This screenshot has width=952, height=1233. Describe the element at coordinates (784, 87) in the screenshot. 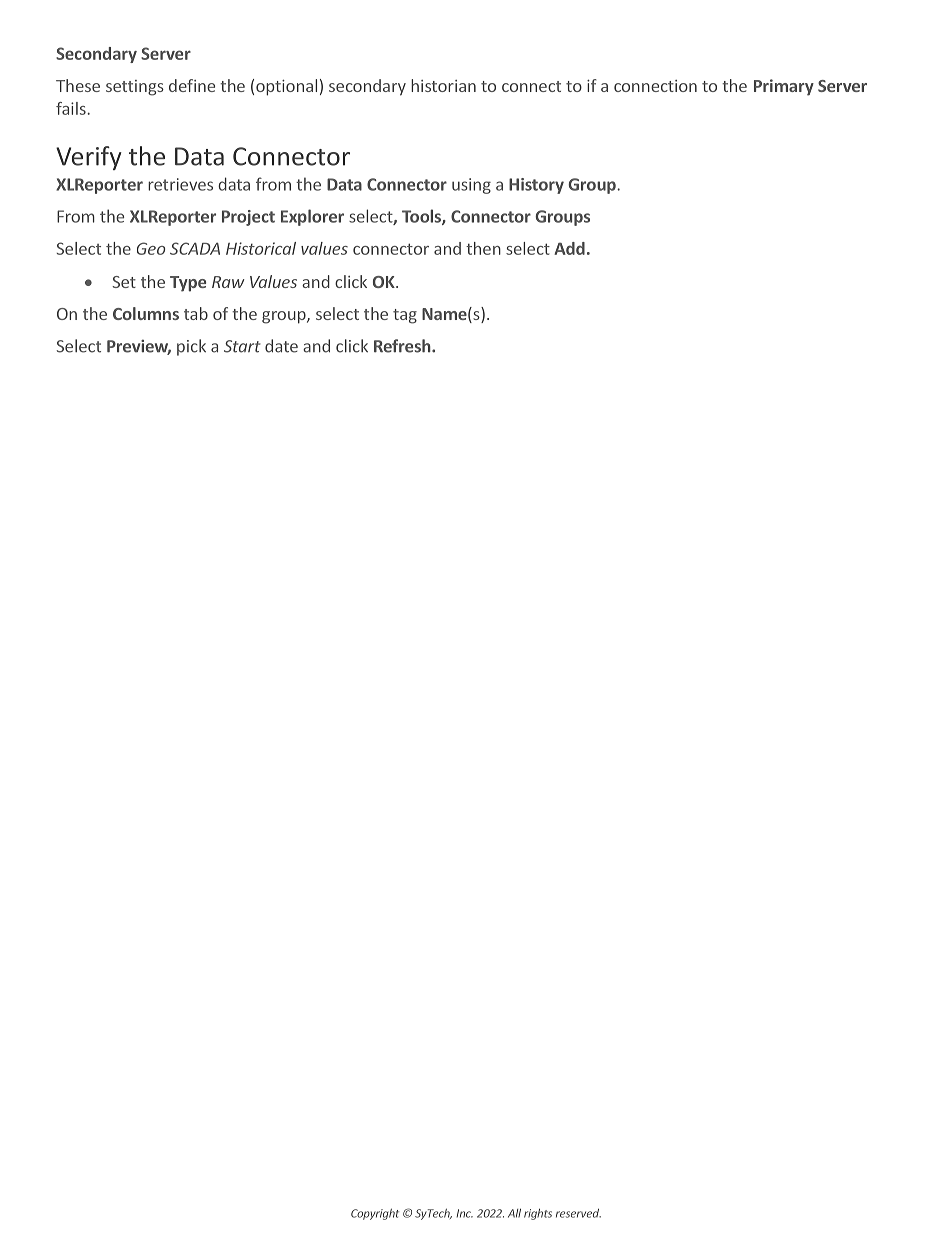

I see `Primary` at that location.
